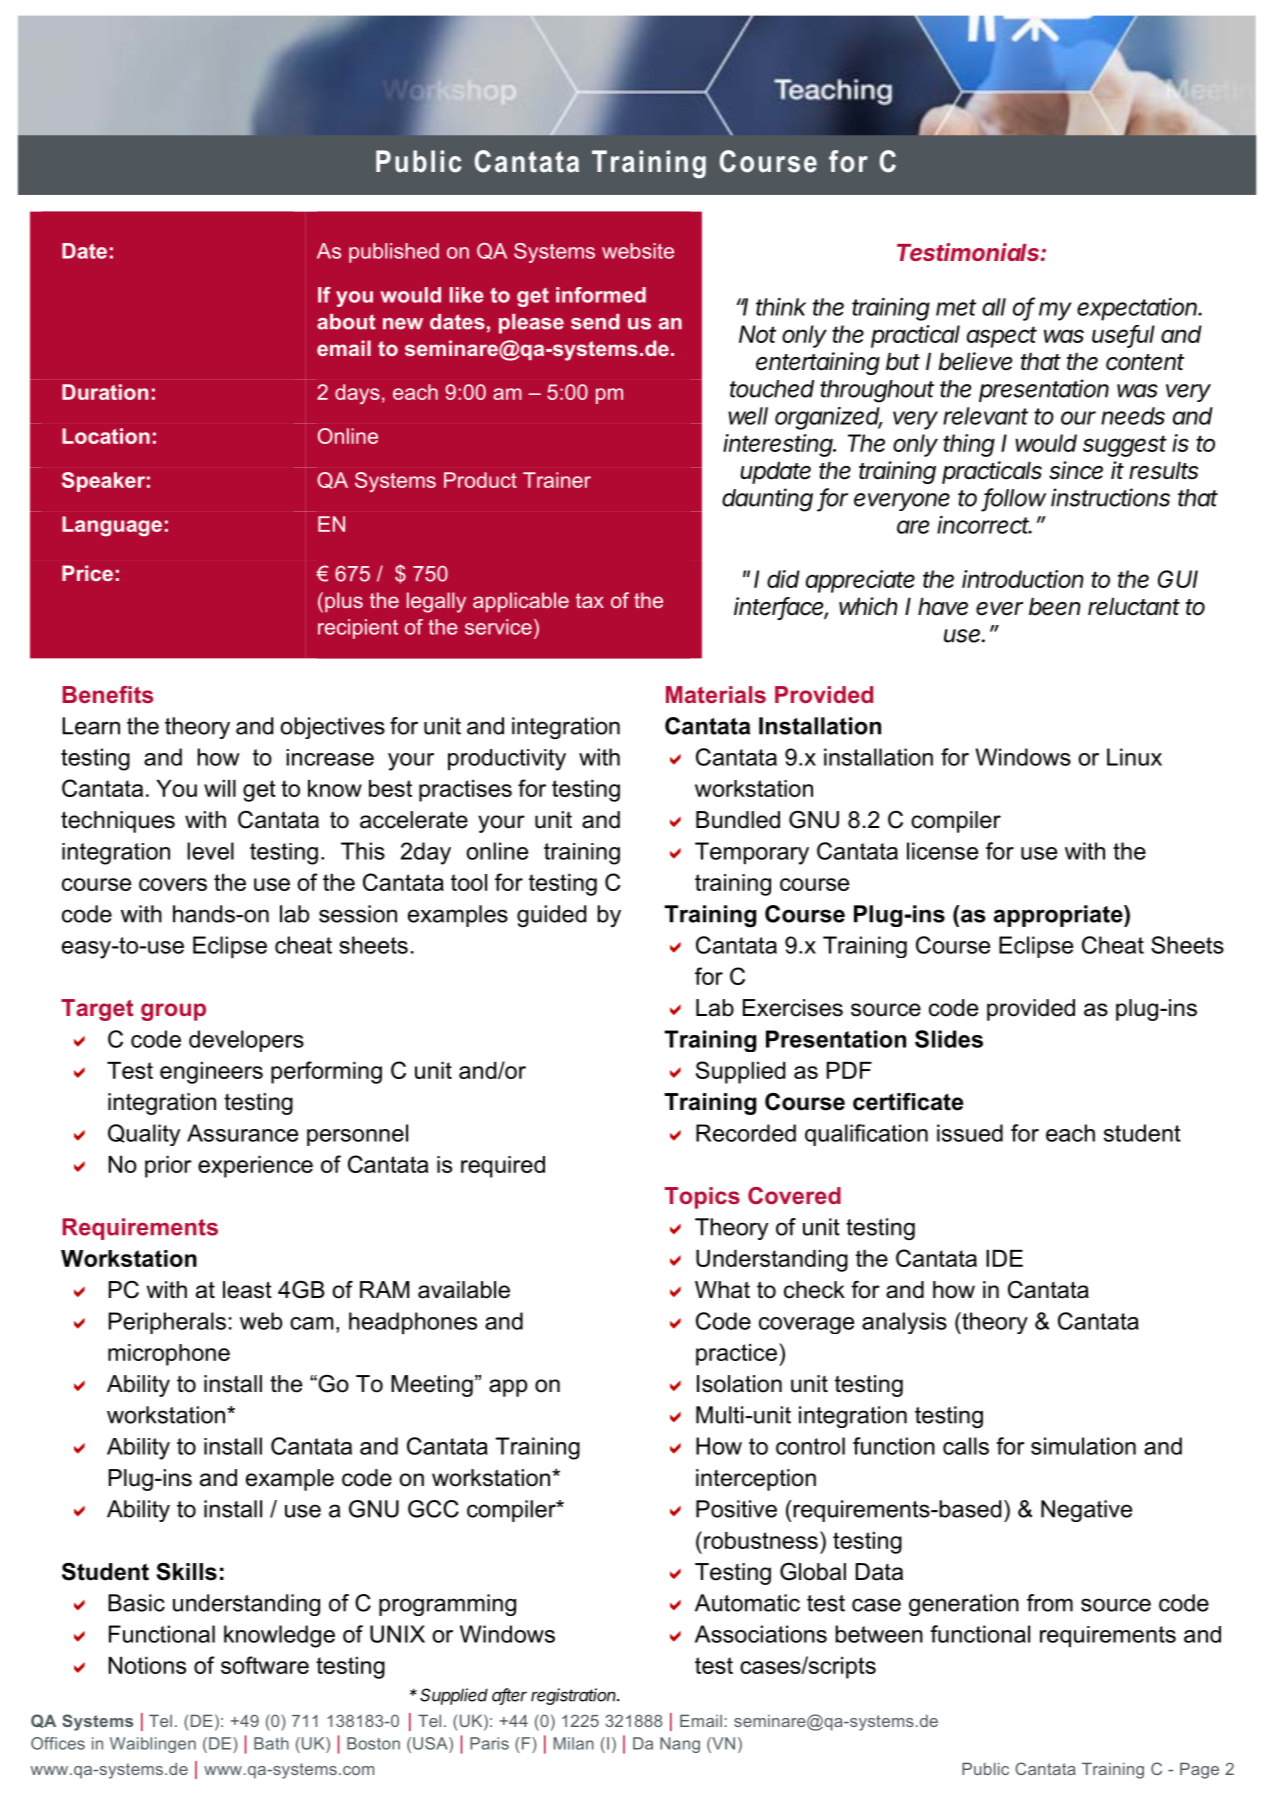 The image size is (1281, 1813). What do you see at coordinates (1138, 309) in the document?
I see `expectation` at bounding box center [1138, 309].
